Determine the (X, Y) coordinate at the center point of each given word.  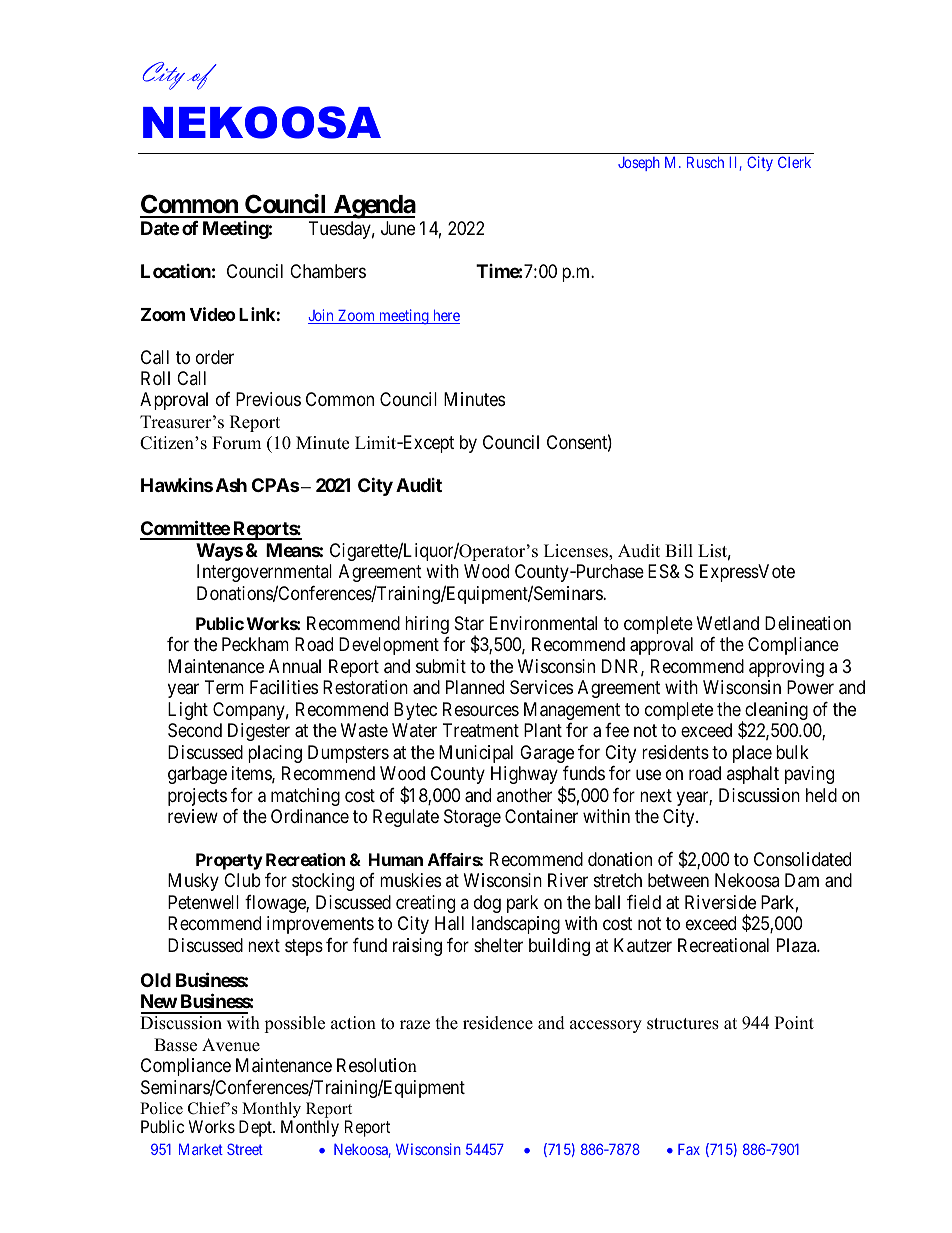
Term (224, 687)
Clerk (794, 162)
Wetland (728, 623)
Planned (475, 687)
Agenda (373, 207)
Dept (256, 1128)
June (398, 228)
